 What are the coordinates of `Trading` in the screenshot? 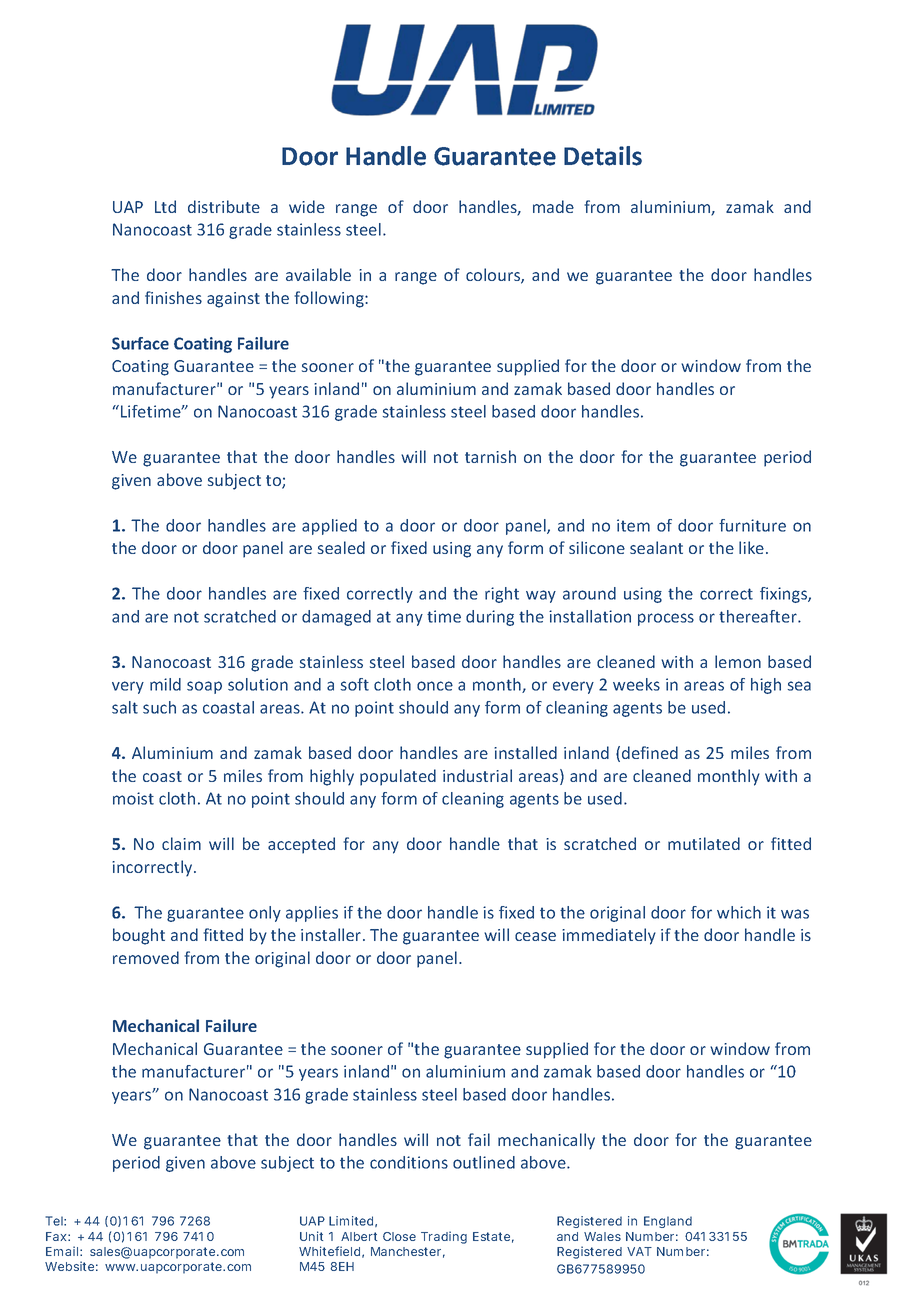 It's located at (444, 1237).
